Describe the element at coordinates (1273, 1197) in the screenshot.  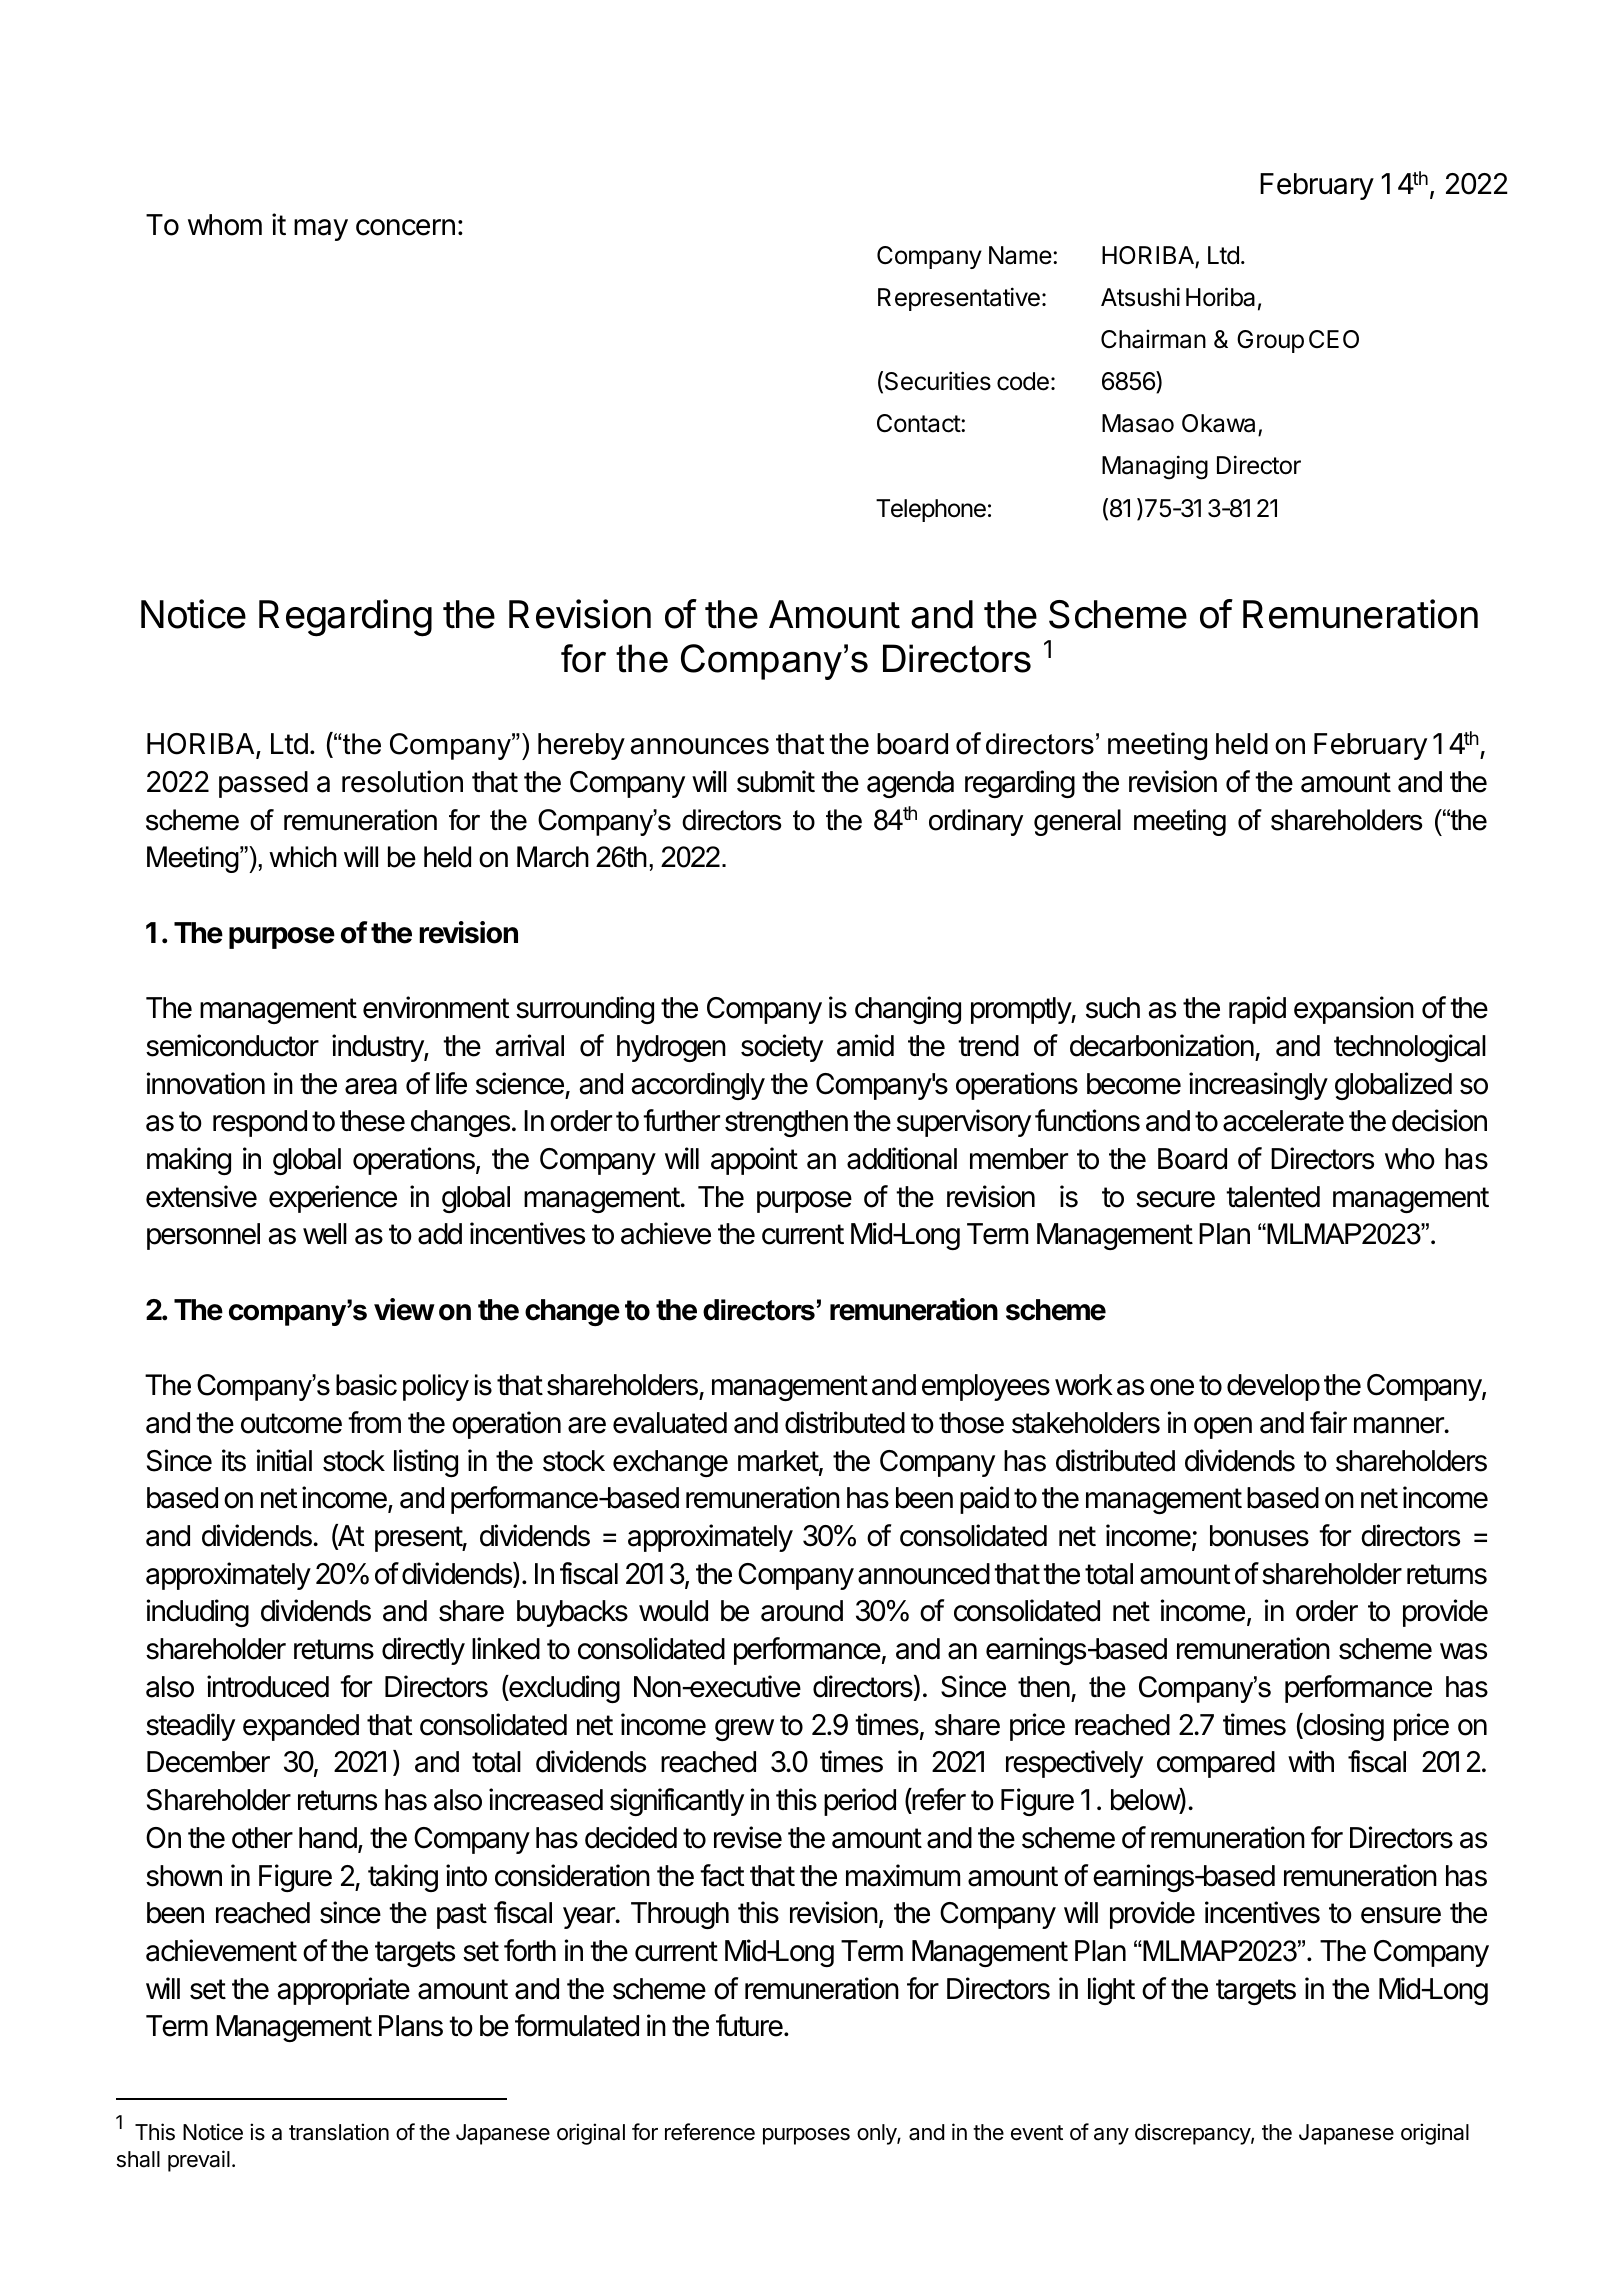
I see `talented` at that location.
